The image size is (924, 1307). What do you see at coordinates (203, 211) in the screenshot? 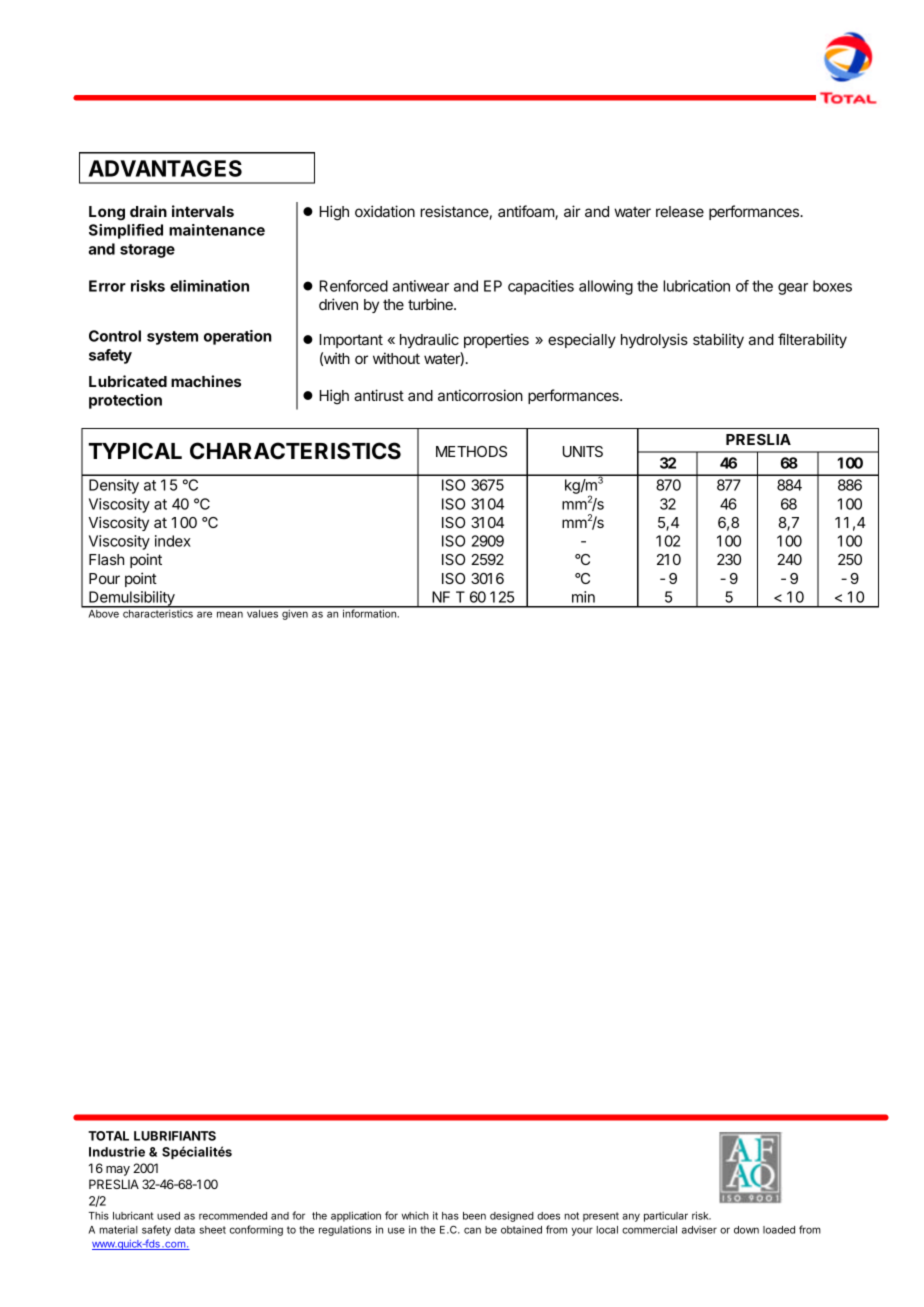
I see `intervals` at bounding box center [203, 211].
